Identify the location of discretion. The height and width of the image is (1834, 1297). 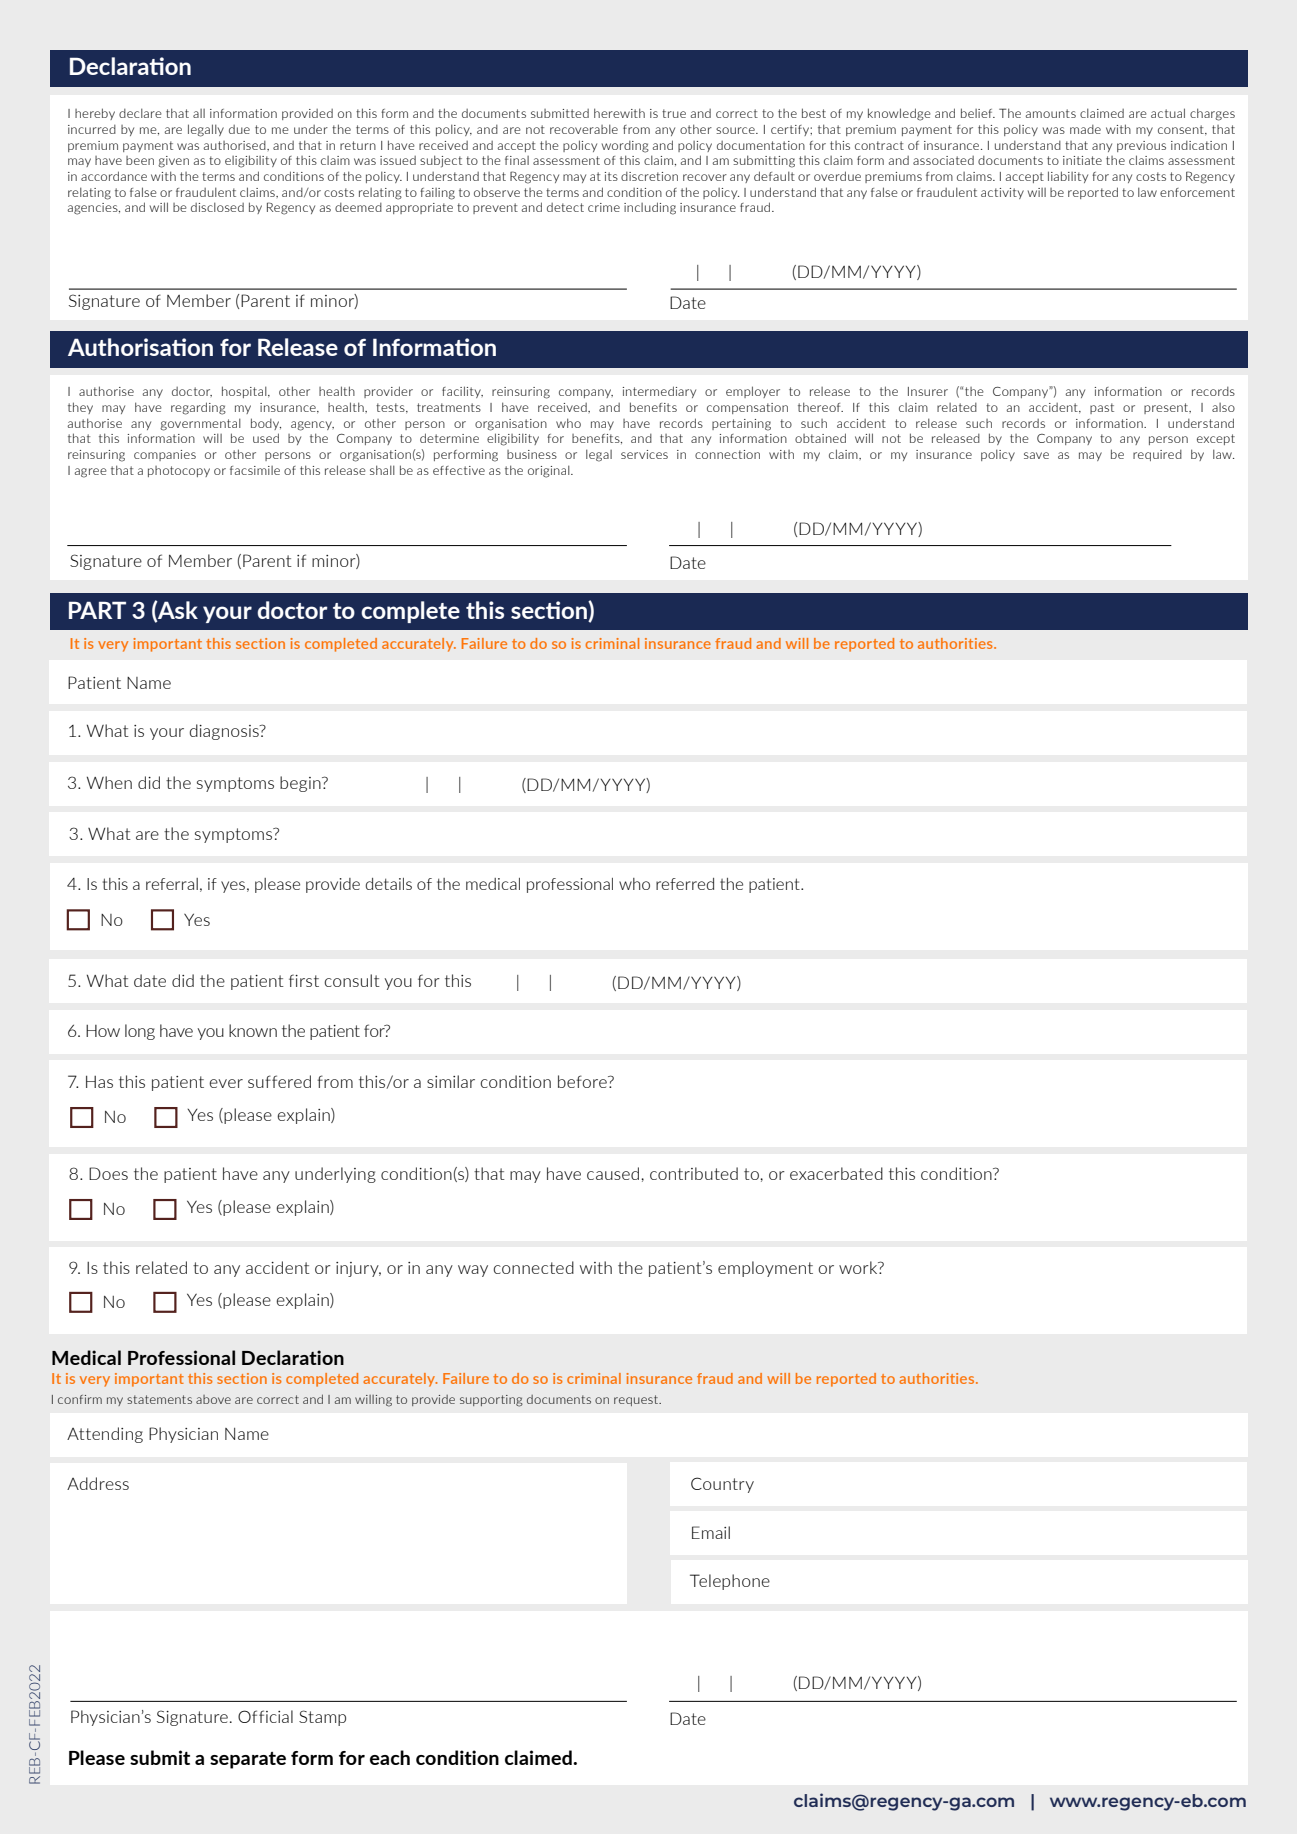
(649, 176).
